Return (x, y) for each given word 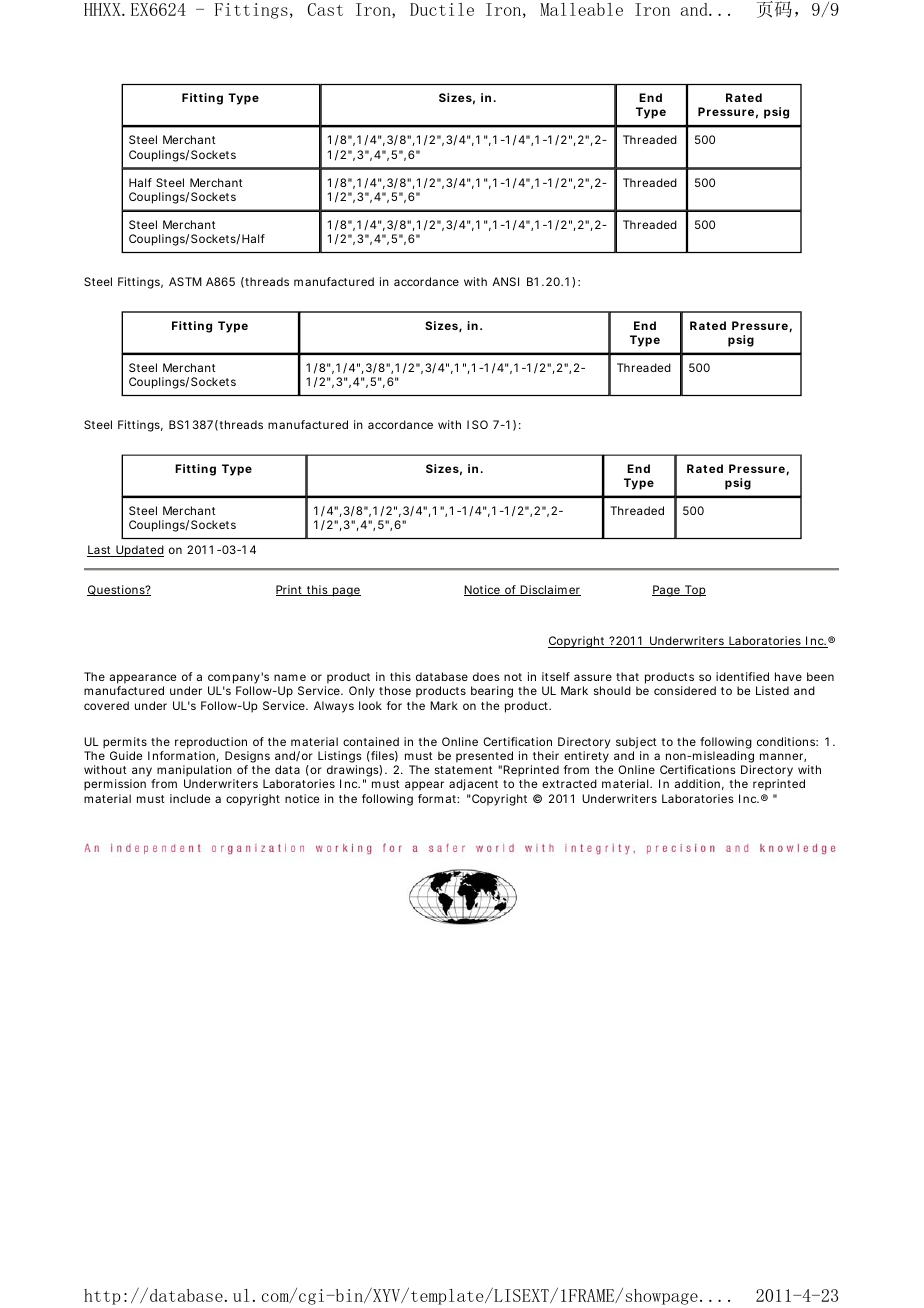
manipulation (194, 772)
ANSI (505, 281)
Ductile (442, 9)
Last (100, 551)
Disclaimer (550, 590)
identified (742, 676)
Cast (325, 9)
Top (694, 591)
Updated (139, 551)
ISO (477, 424)
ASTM (185, 281)
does (486, 676)
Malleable (581, 9)
